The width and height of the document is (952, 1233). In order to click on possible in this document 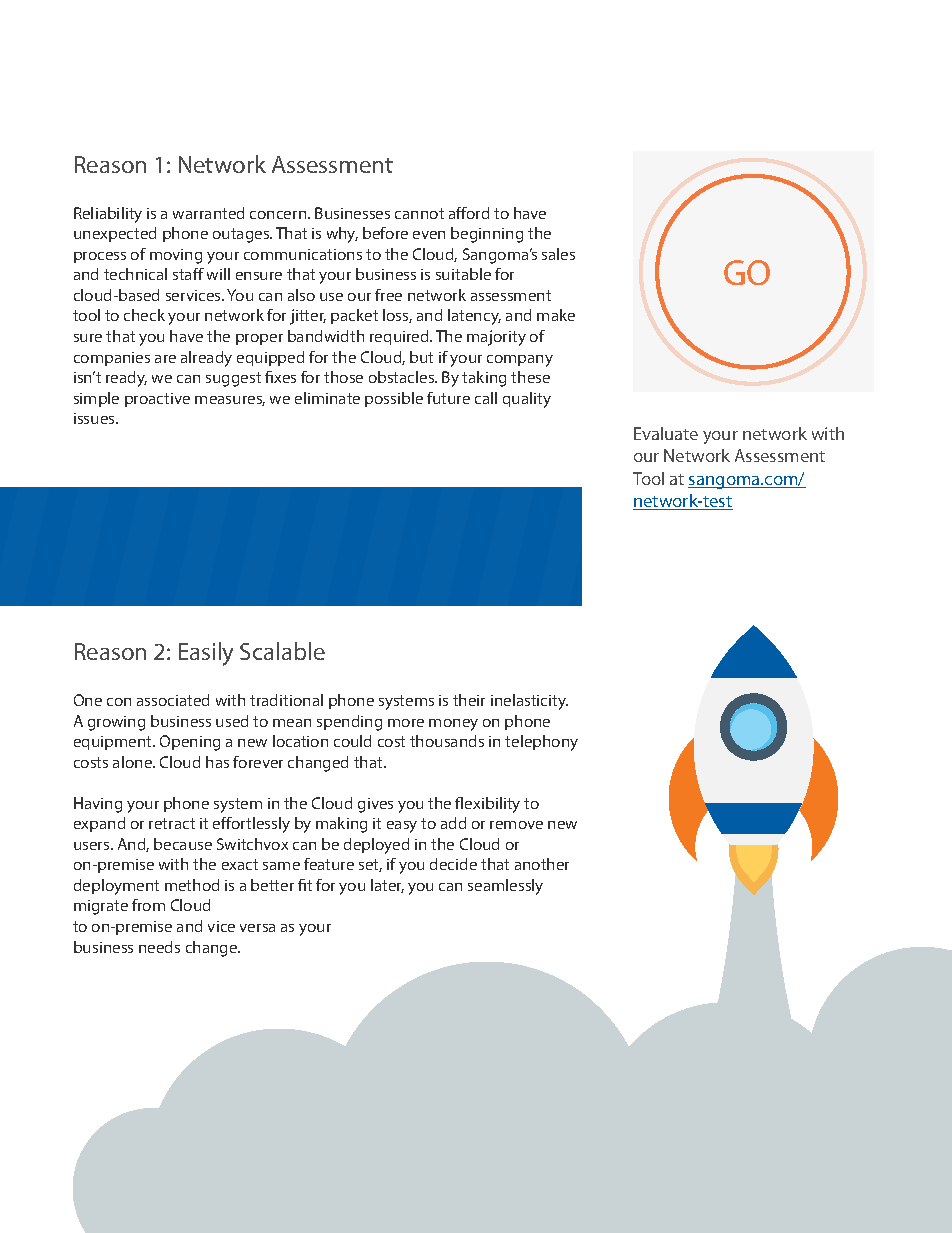, I will do `click(394, 399)`.
